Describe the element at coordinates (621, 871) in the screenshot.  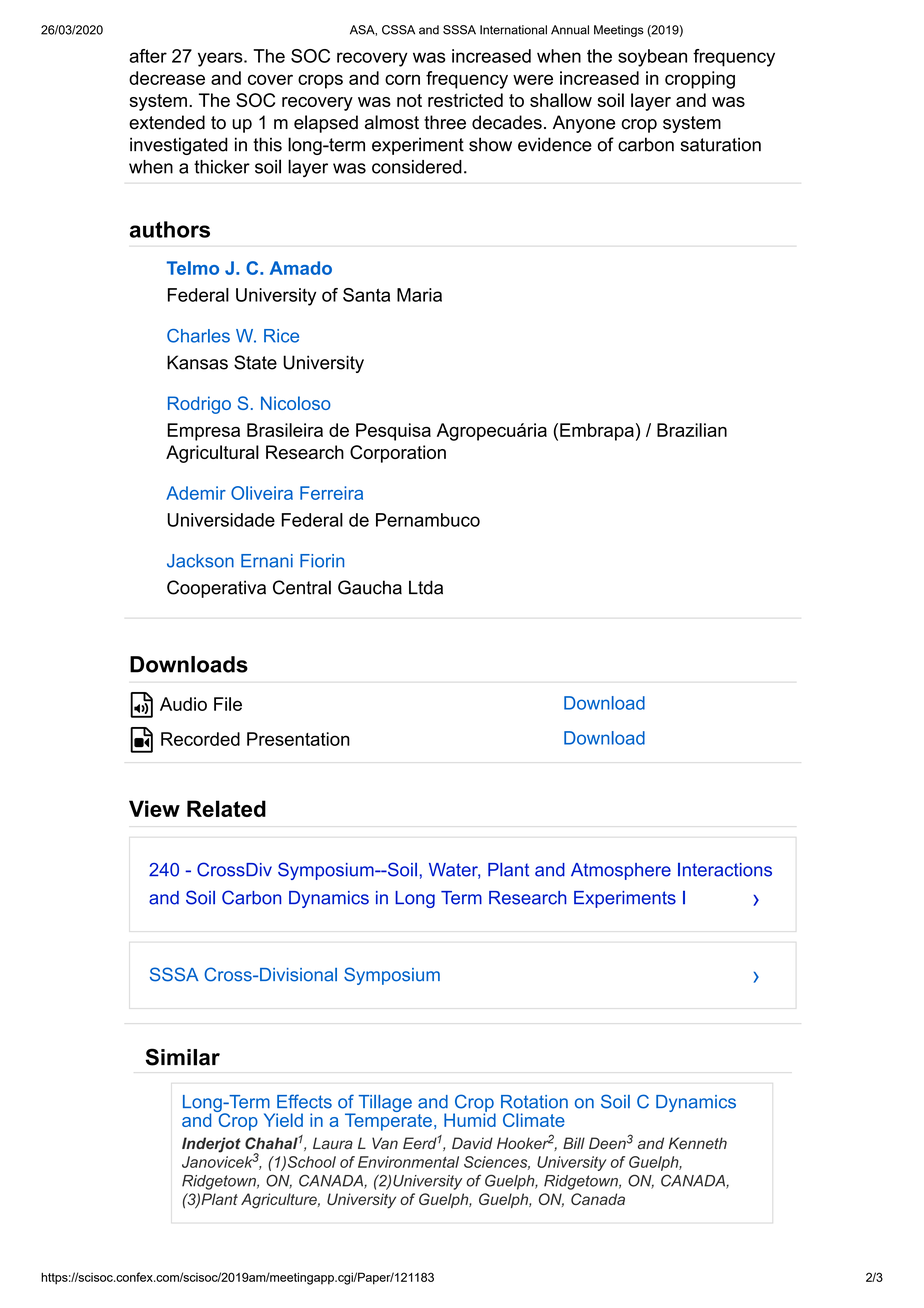
I see `Atmosphere` at that location.
